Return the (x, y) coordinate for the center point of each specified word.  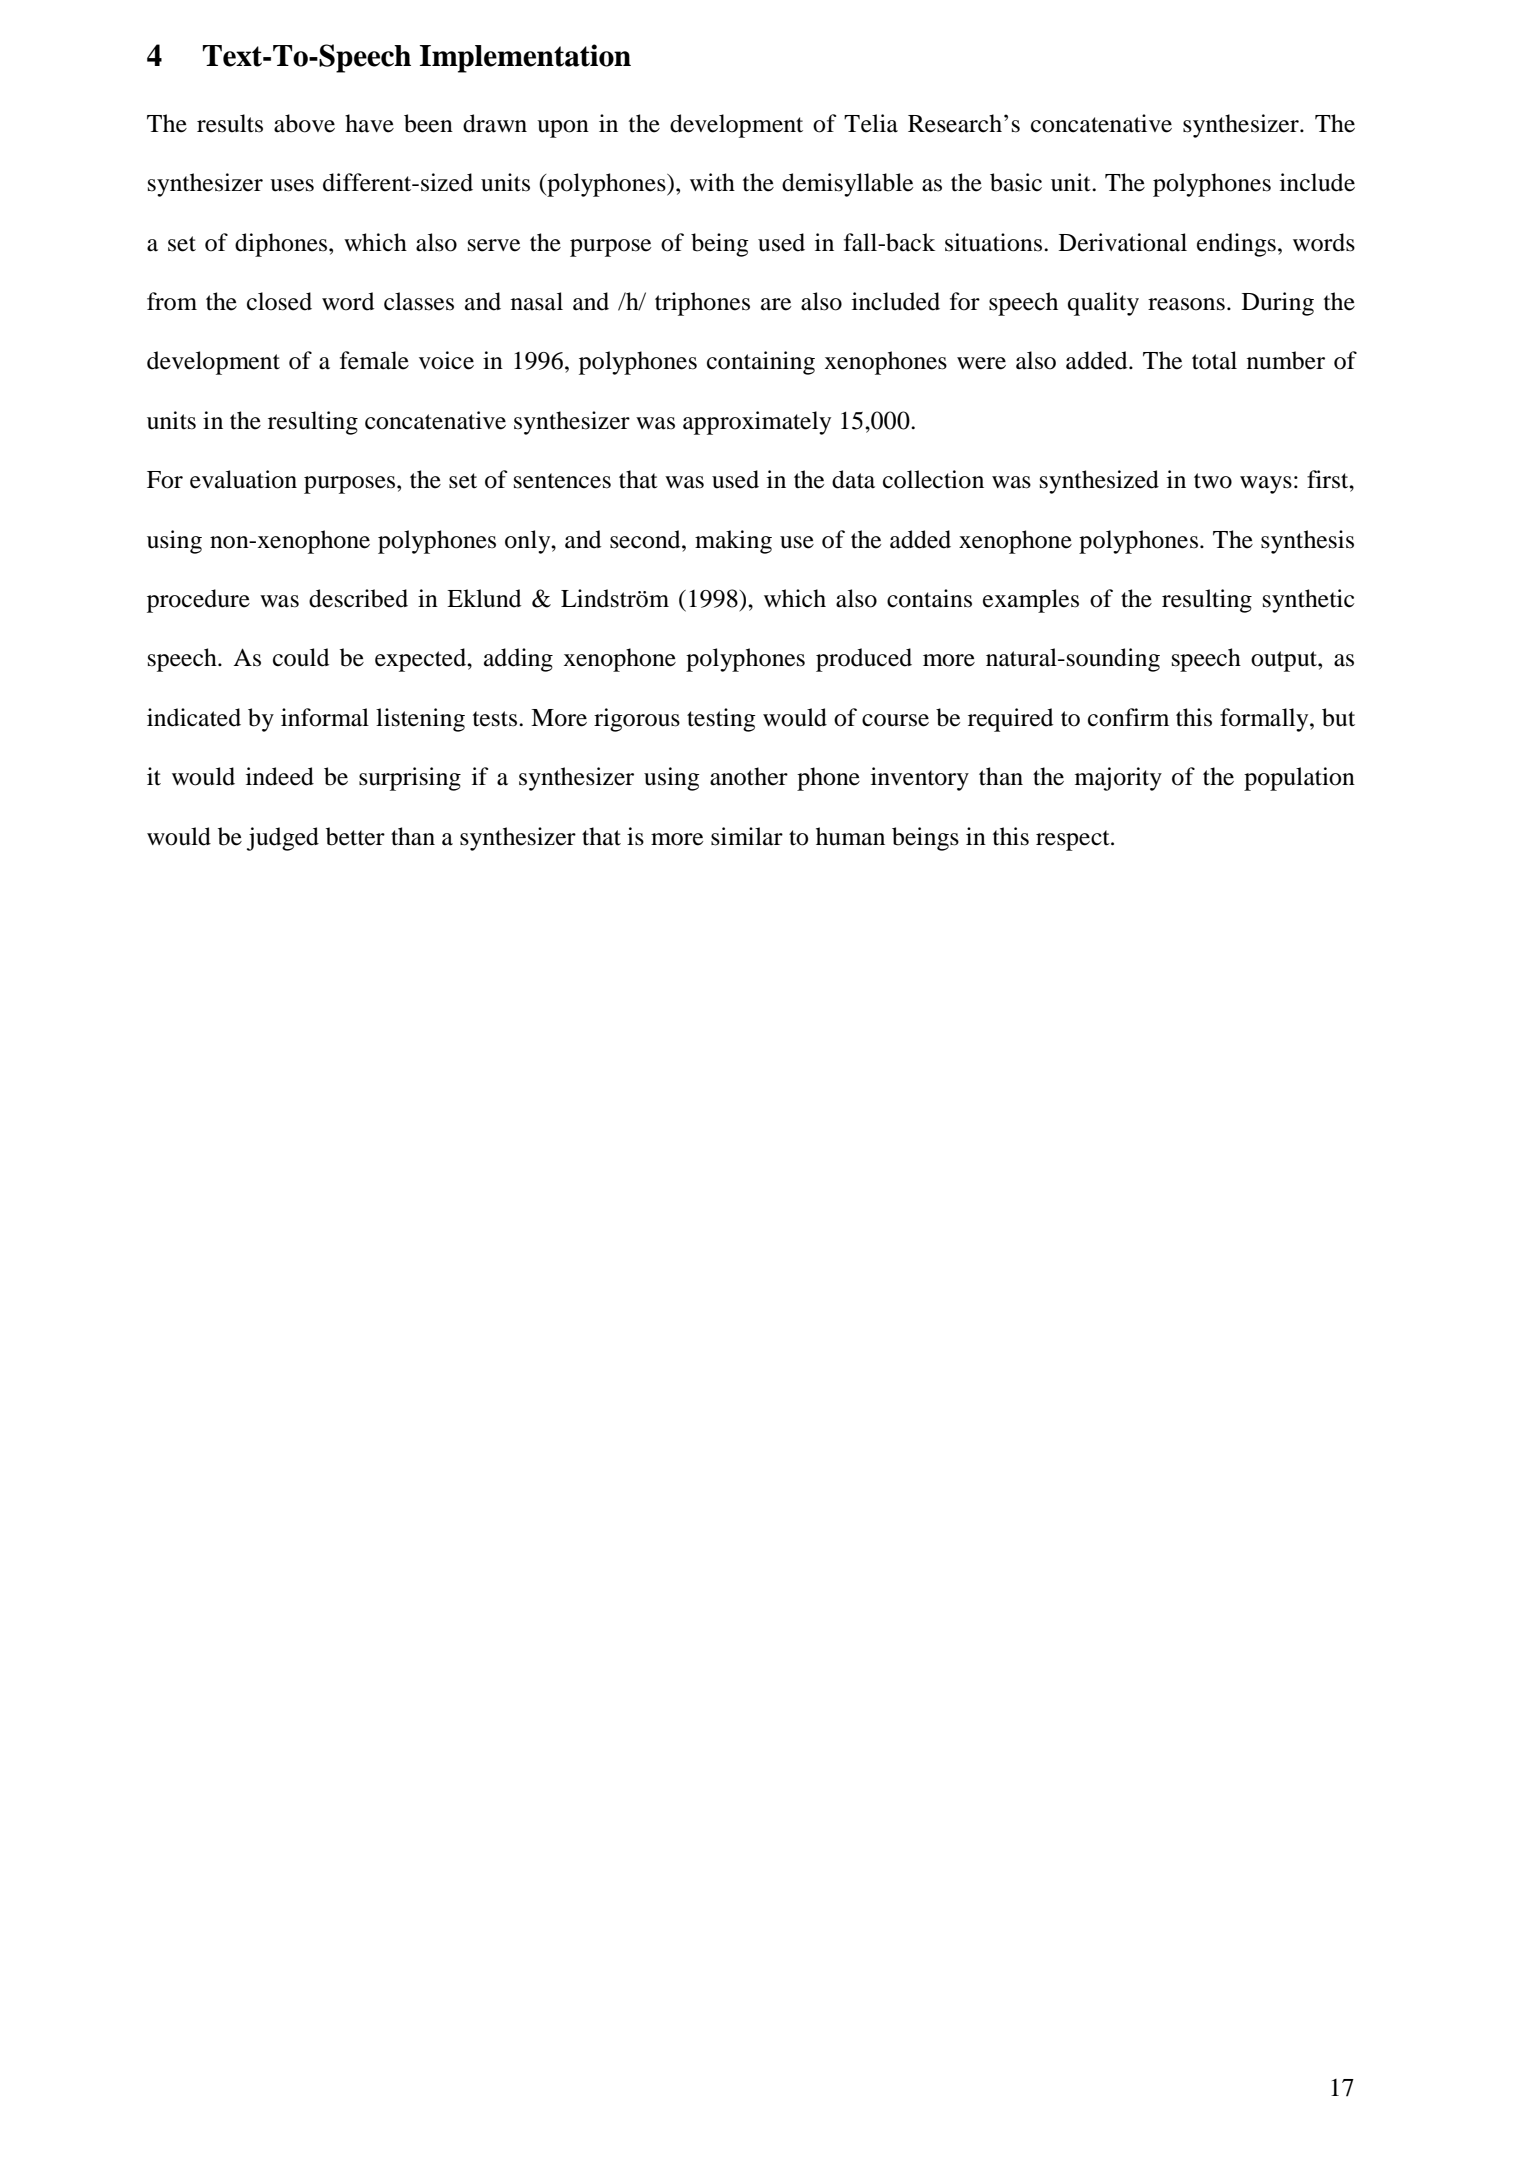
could (301, 657)
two (1213, 481)
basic (1016, 182)
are (776, 304)
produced (864, 660)
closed (279, 301)
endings (1236, 245)
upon (563, 129)
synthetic (1308, 601)
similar (747, 836)
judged (283, 839)
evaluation (243, 479)
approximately (757, 423)
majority (1118, 779)
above (304, 123)
